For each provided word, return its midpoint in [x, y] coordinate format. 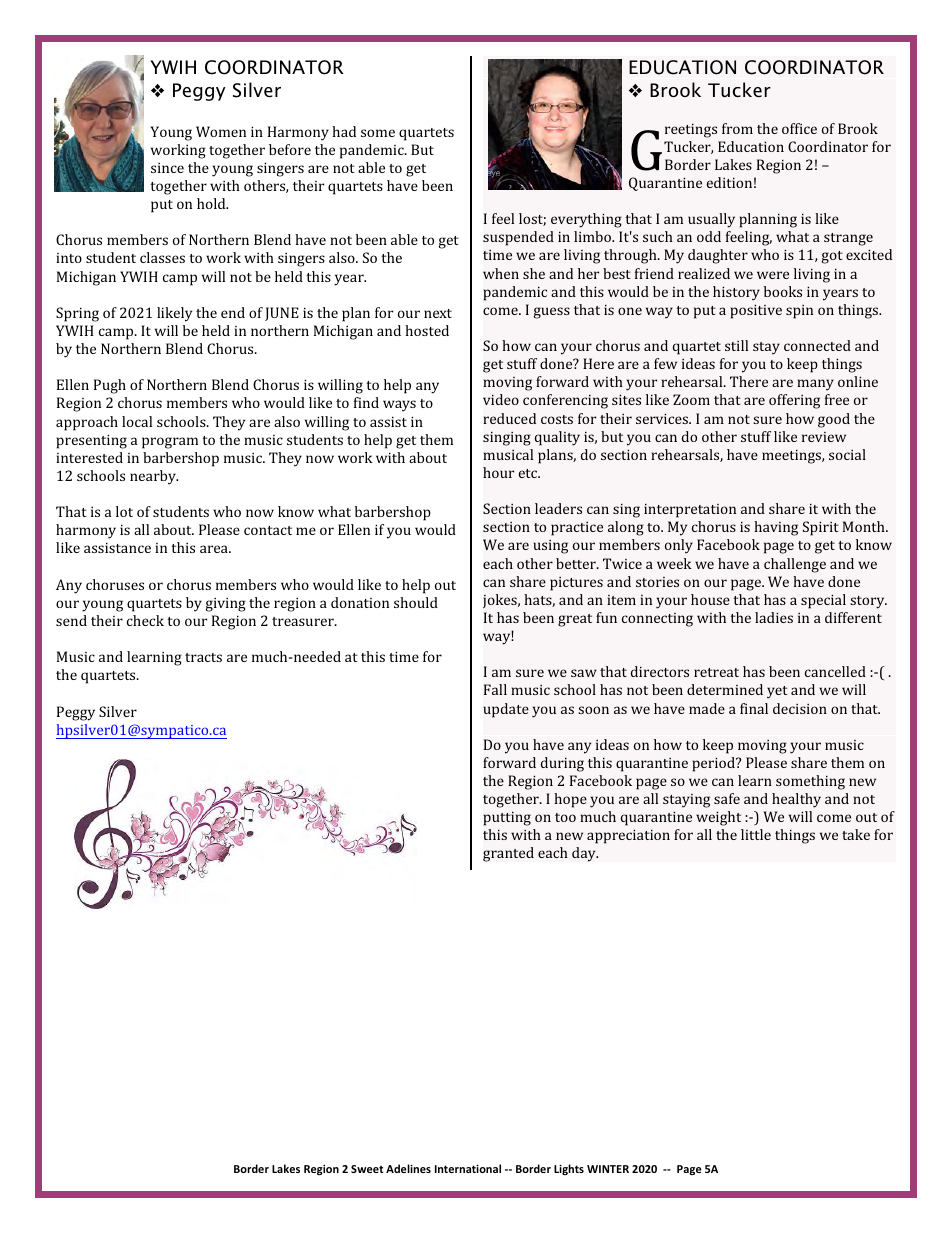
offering [794, 401]
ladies [774, 617]
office [799, 128]
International [468, 1168]
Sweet [367, 1169]
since [167, 168]
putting [507, 818]
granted [508, 854]
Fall [495, 689]
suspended [518, 238]
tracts [203, 657]
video [501, 399]
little [756, 834]
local [137, 421]
